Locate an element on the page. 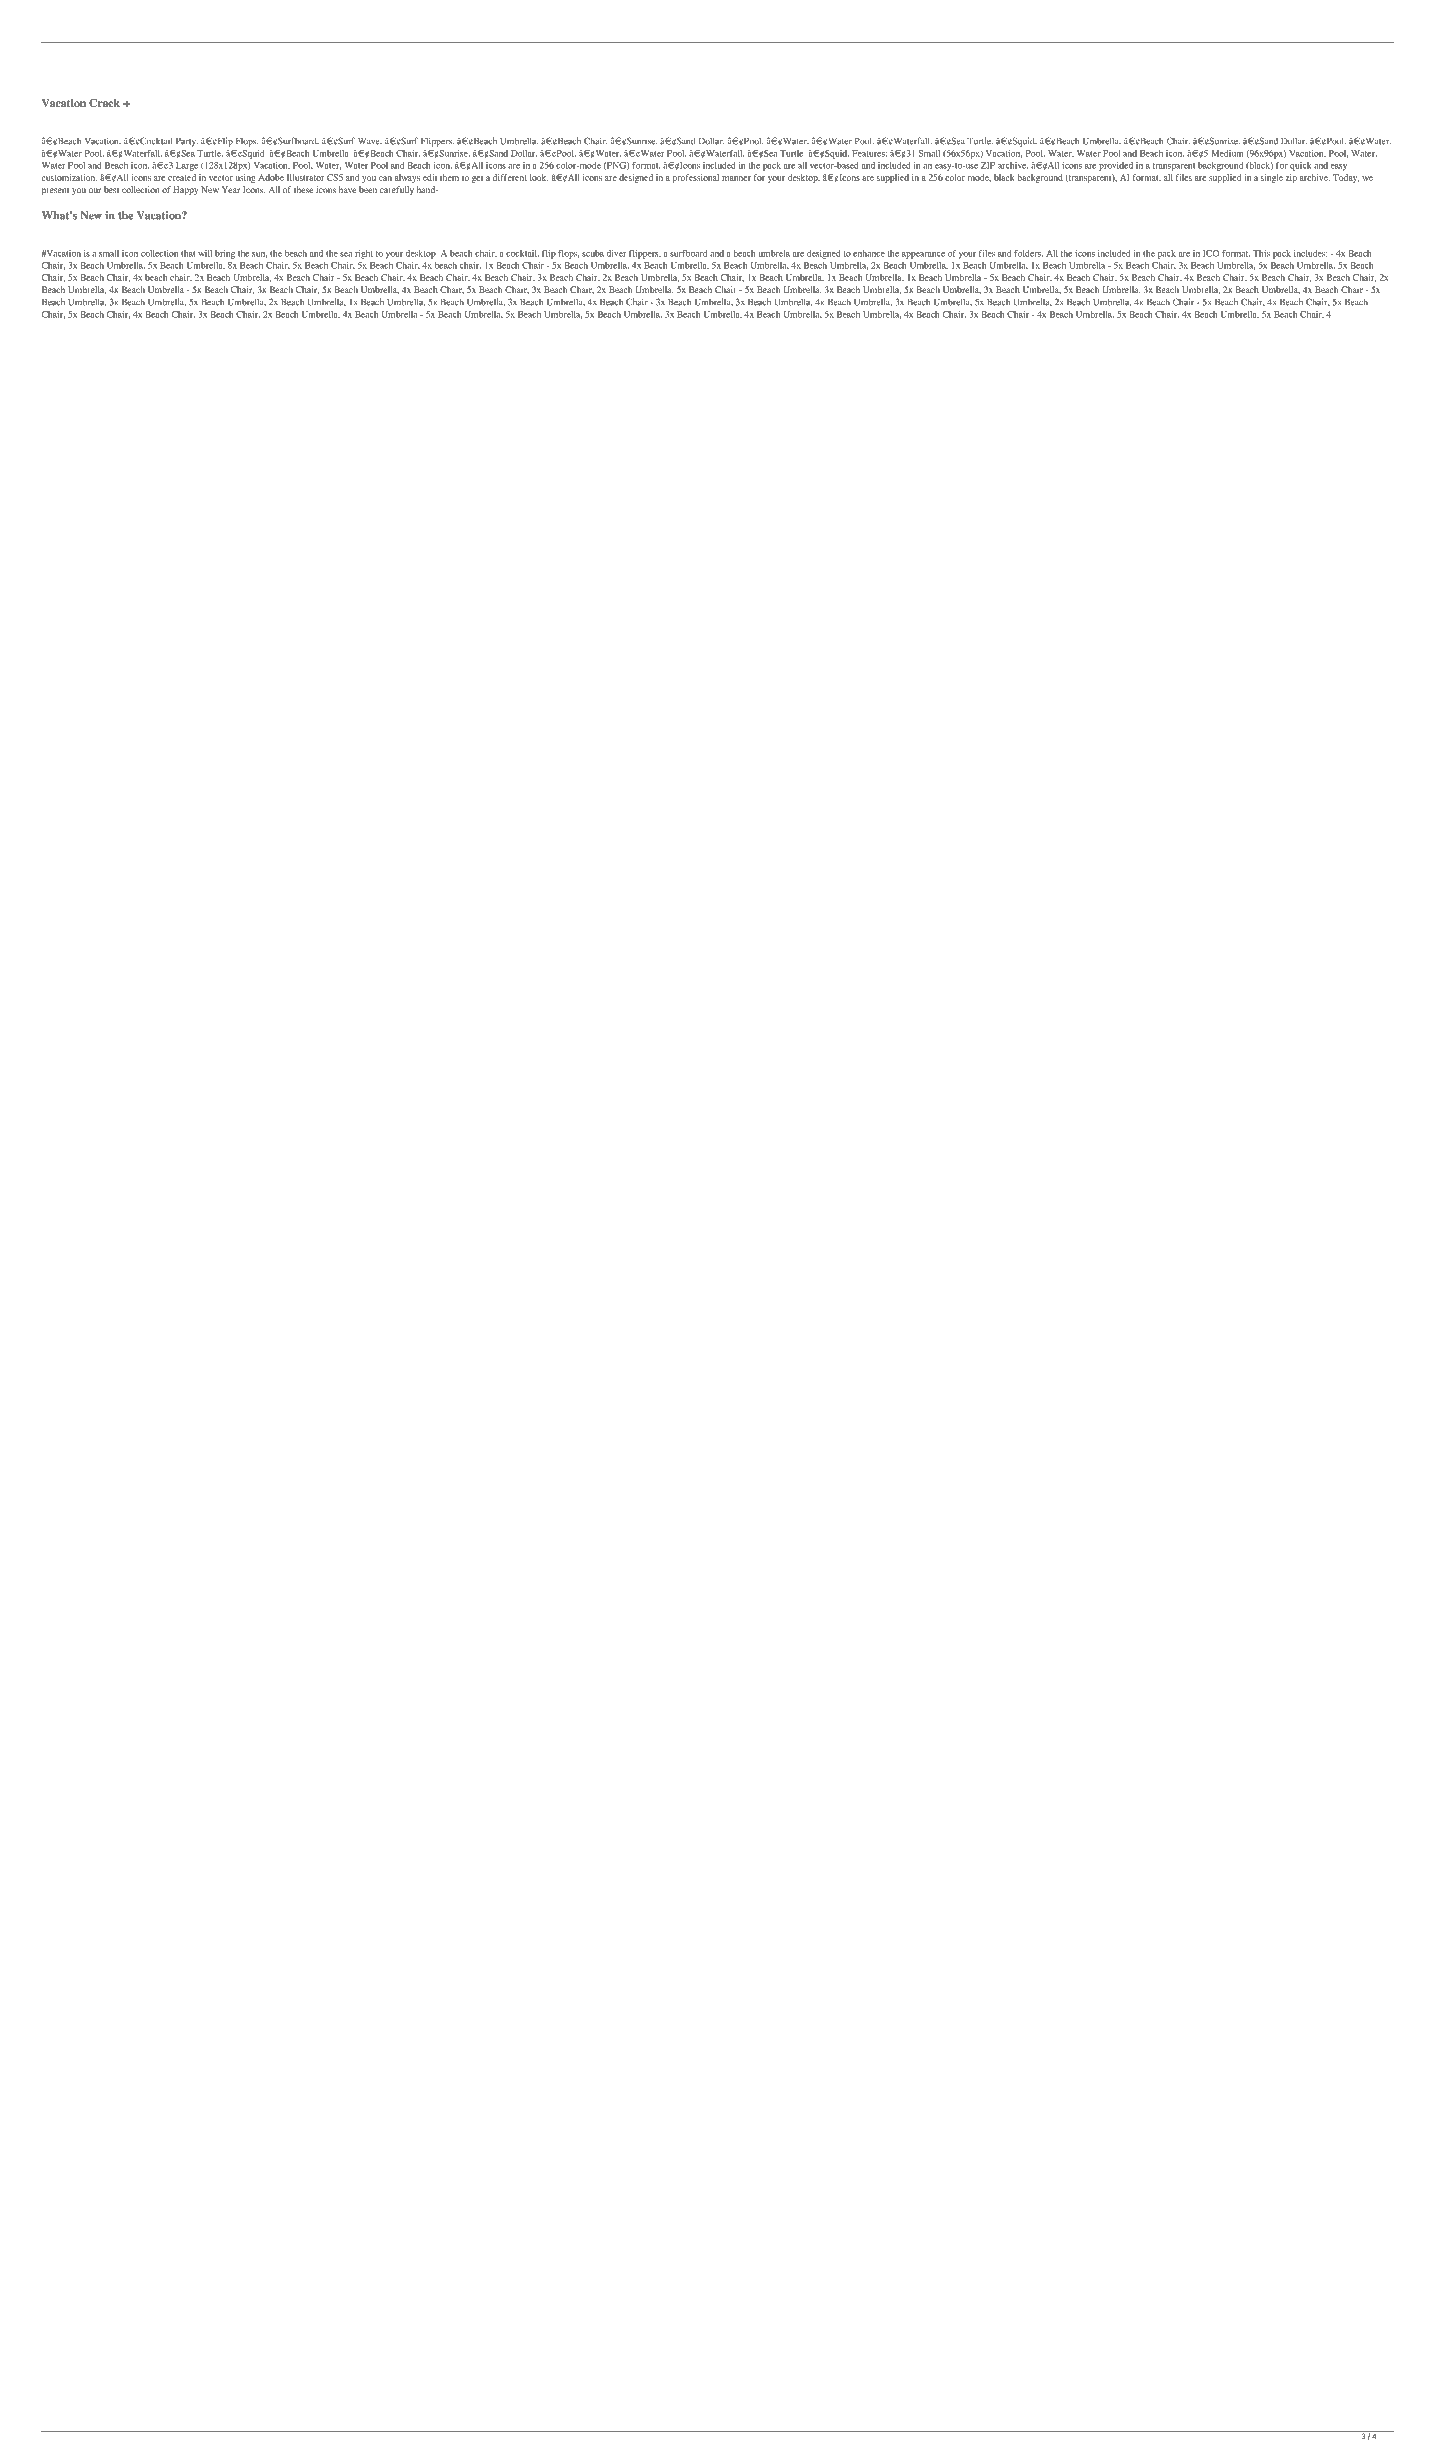  using is located at coordinates (245, 178).
